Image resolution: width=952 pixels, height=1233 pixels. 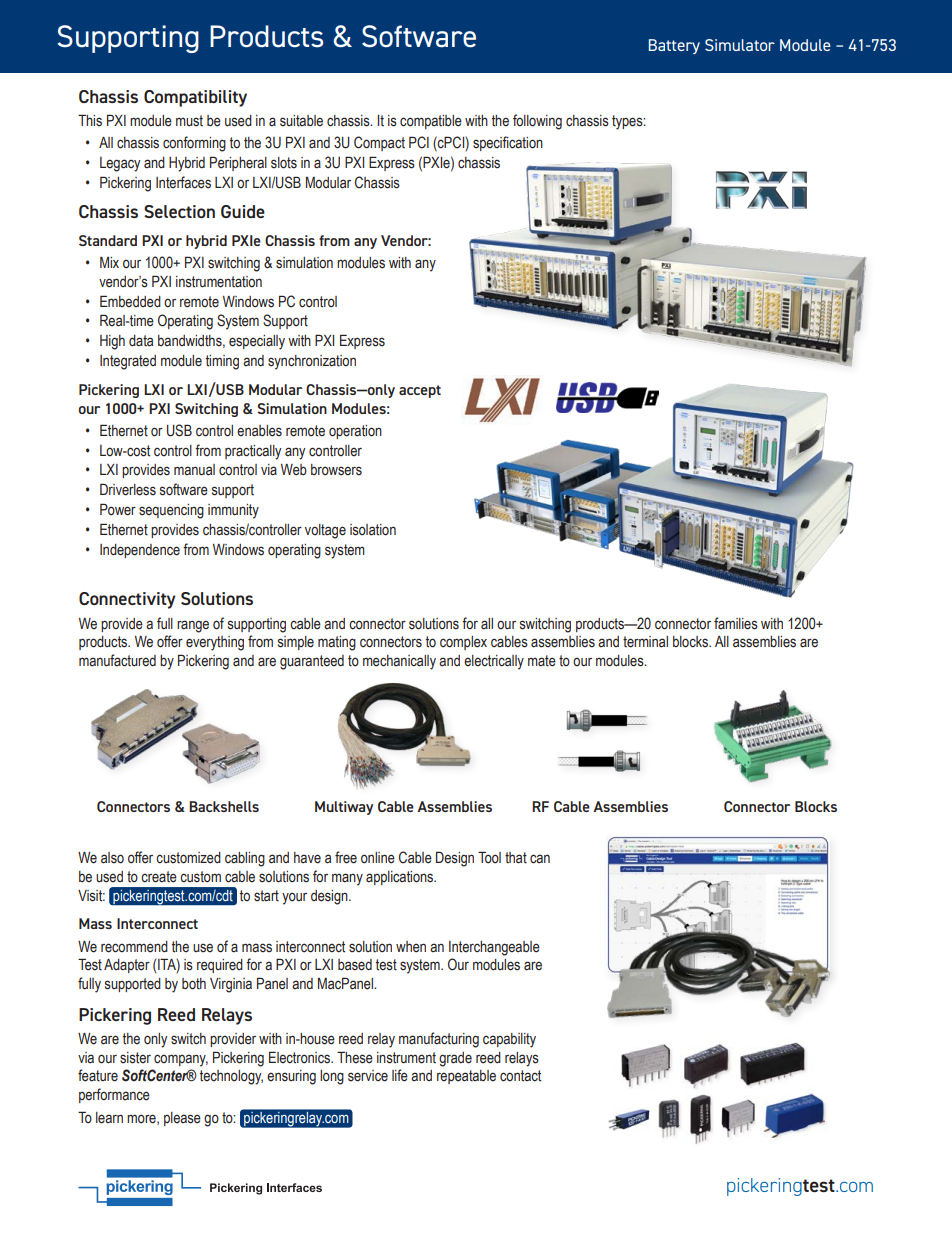 What do you see at coordinates (127, 600) in the page?
I see `Connectivity` at bounding box center [127, 600].
